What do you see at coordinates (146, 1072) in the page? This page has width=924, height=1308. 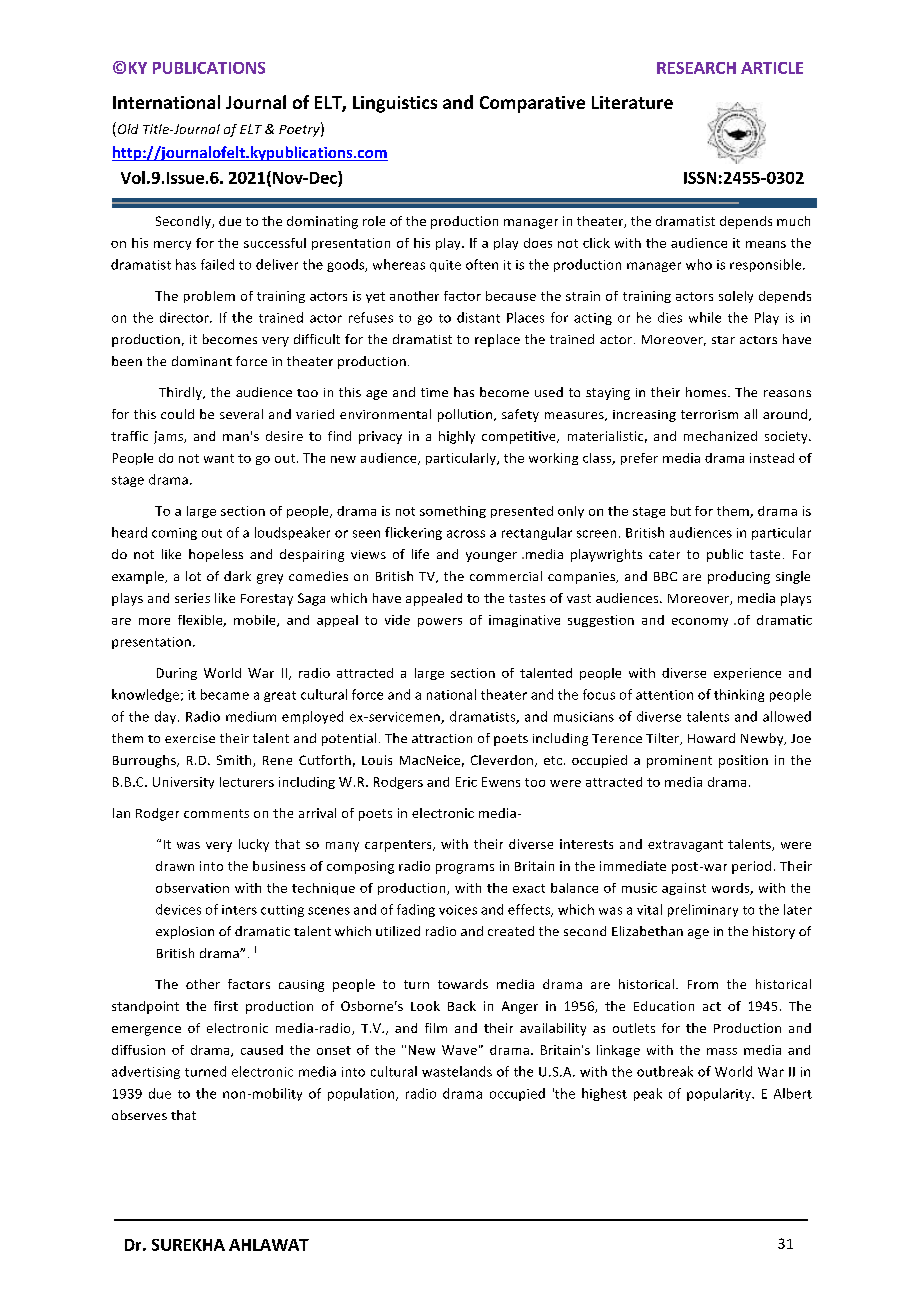 I see `advertising` at bounding box center [146, 1072].
